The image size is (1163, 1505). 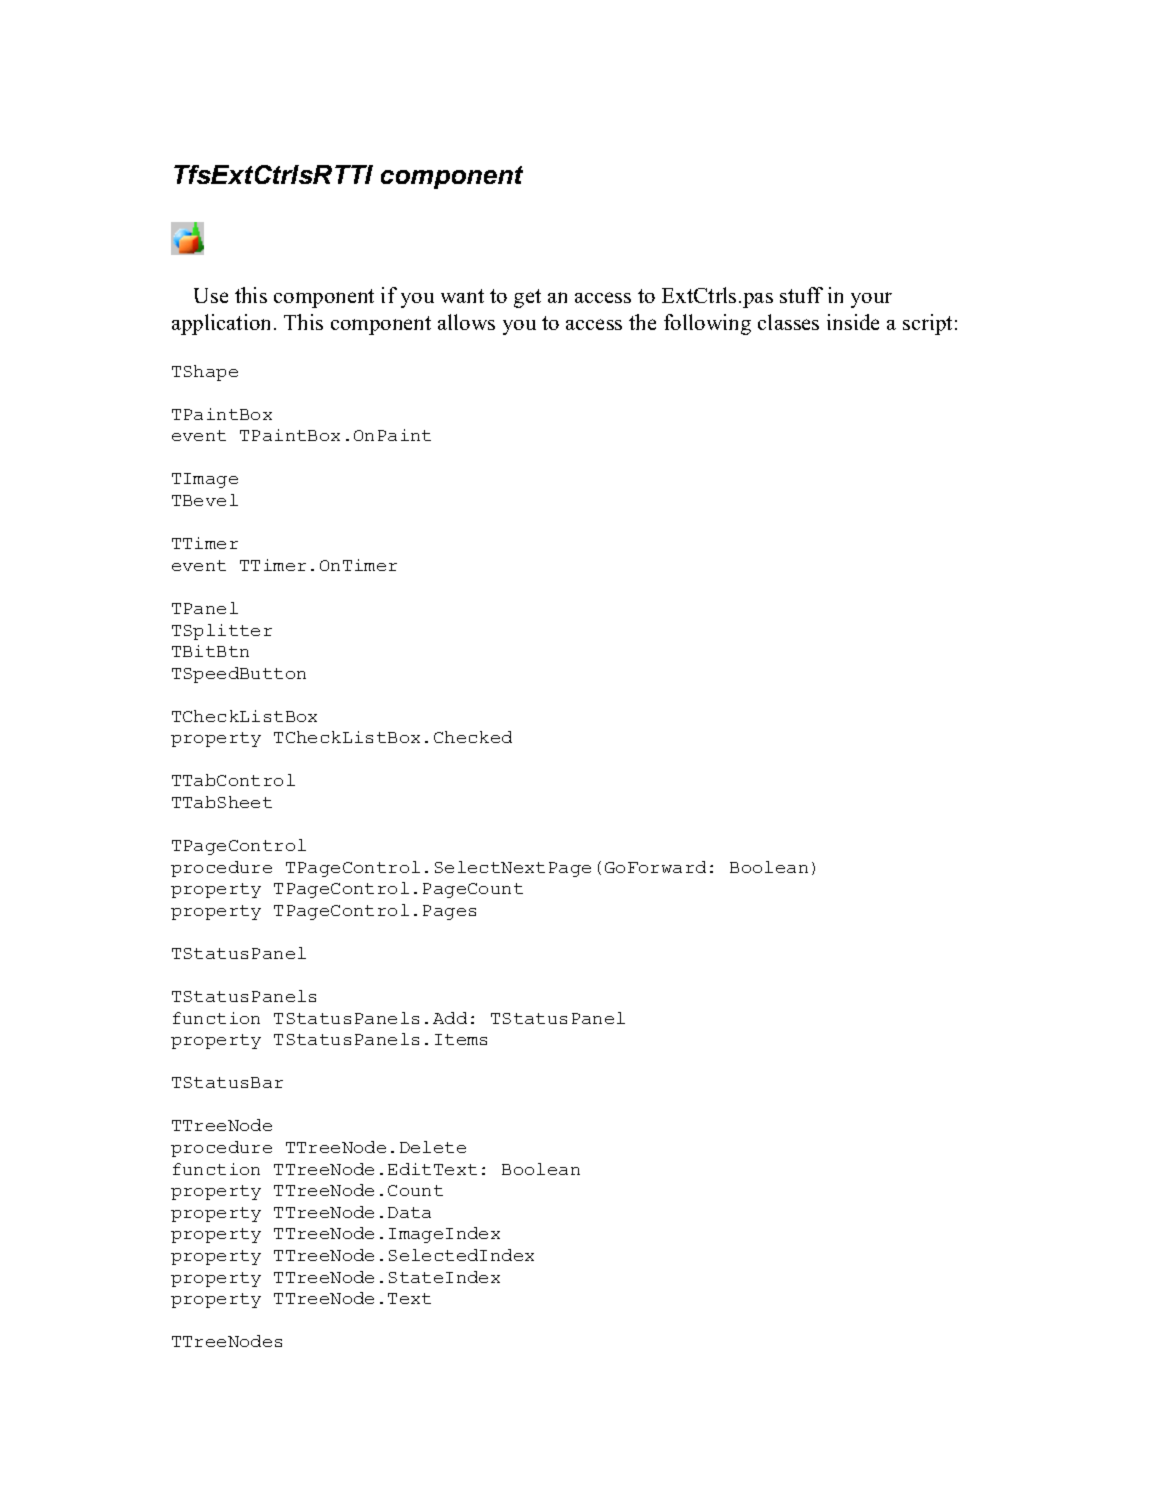 What do you see at coordinates (707, 324) in the screenshot?
I see `following` at bounding box center [707, 324].
